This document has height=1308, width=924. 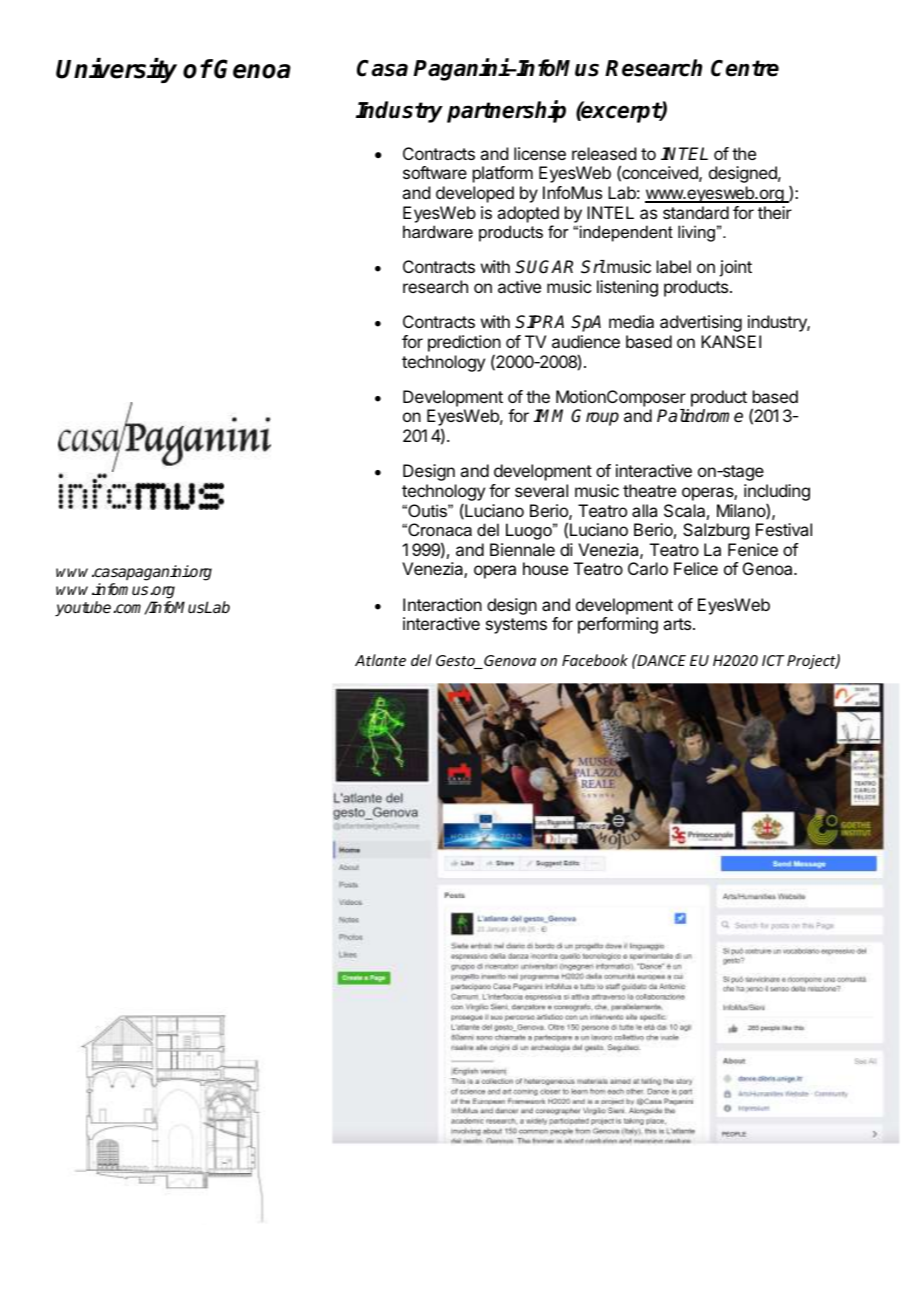 What do you see at coordinates (586, 341) in the document?
I see `audience` at bounding box center [586, 341].
